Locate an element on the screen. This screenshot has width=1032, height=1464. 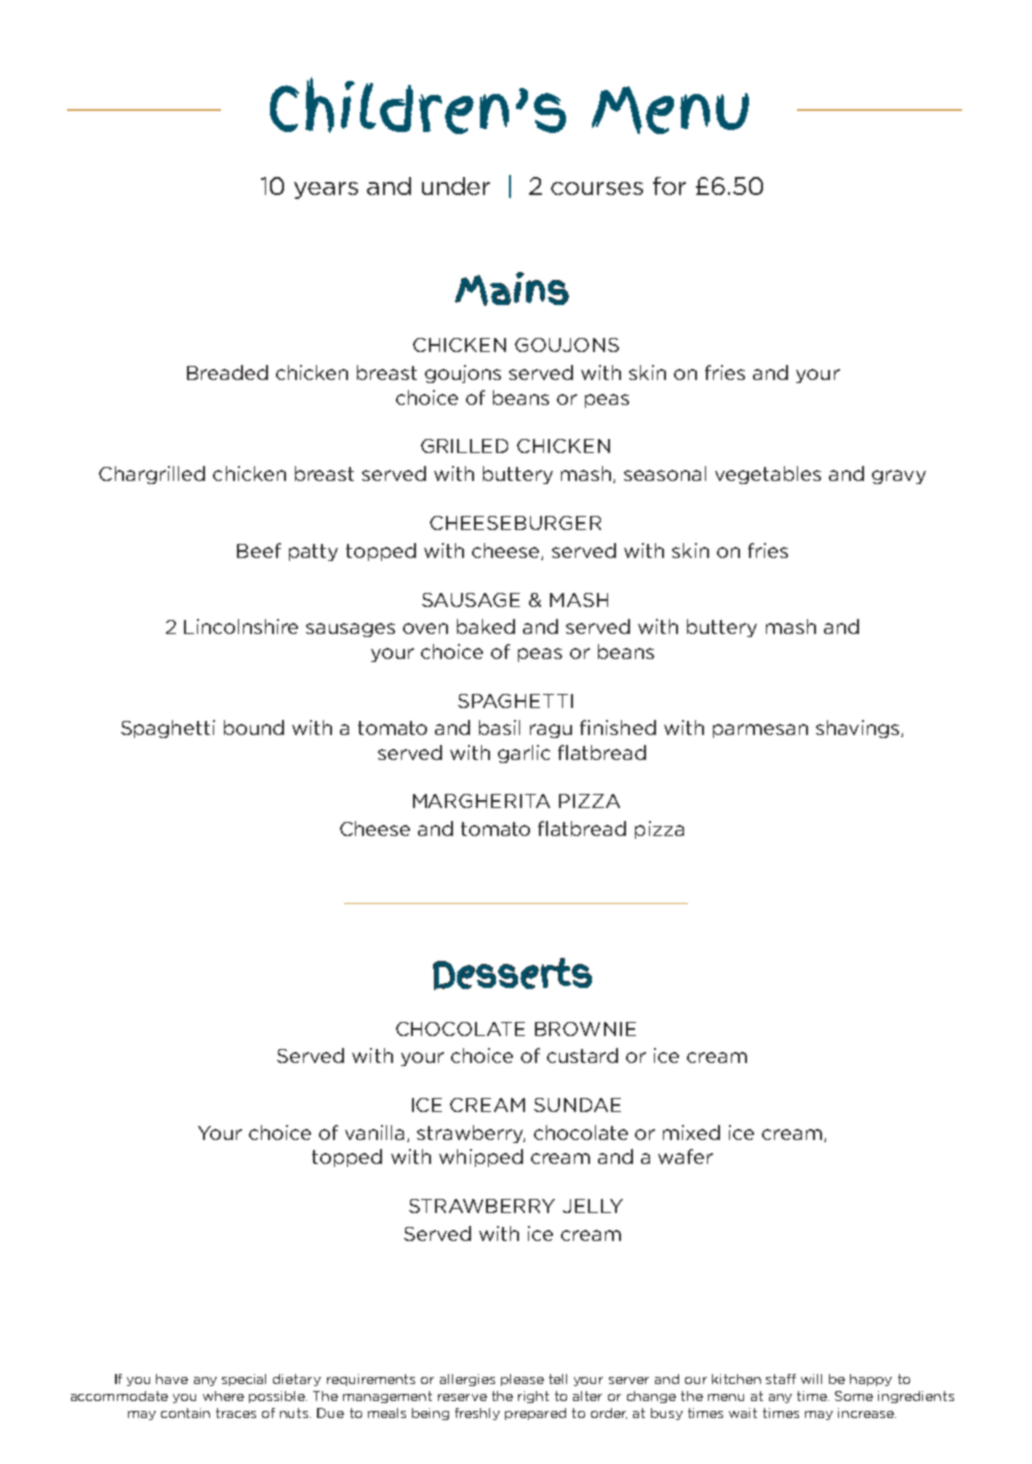
baked is located at coordinates (486, 626).
